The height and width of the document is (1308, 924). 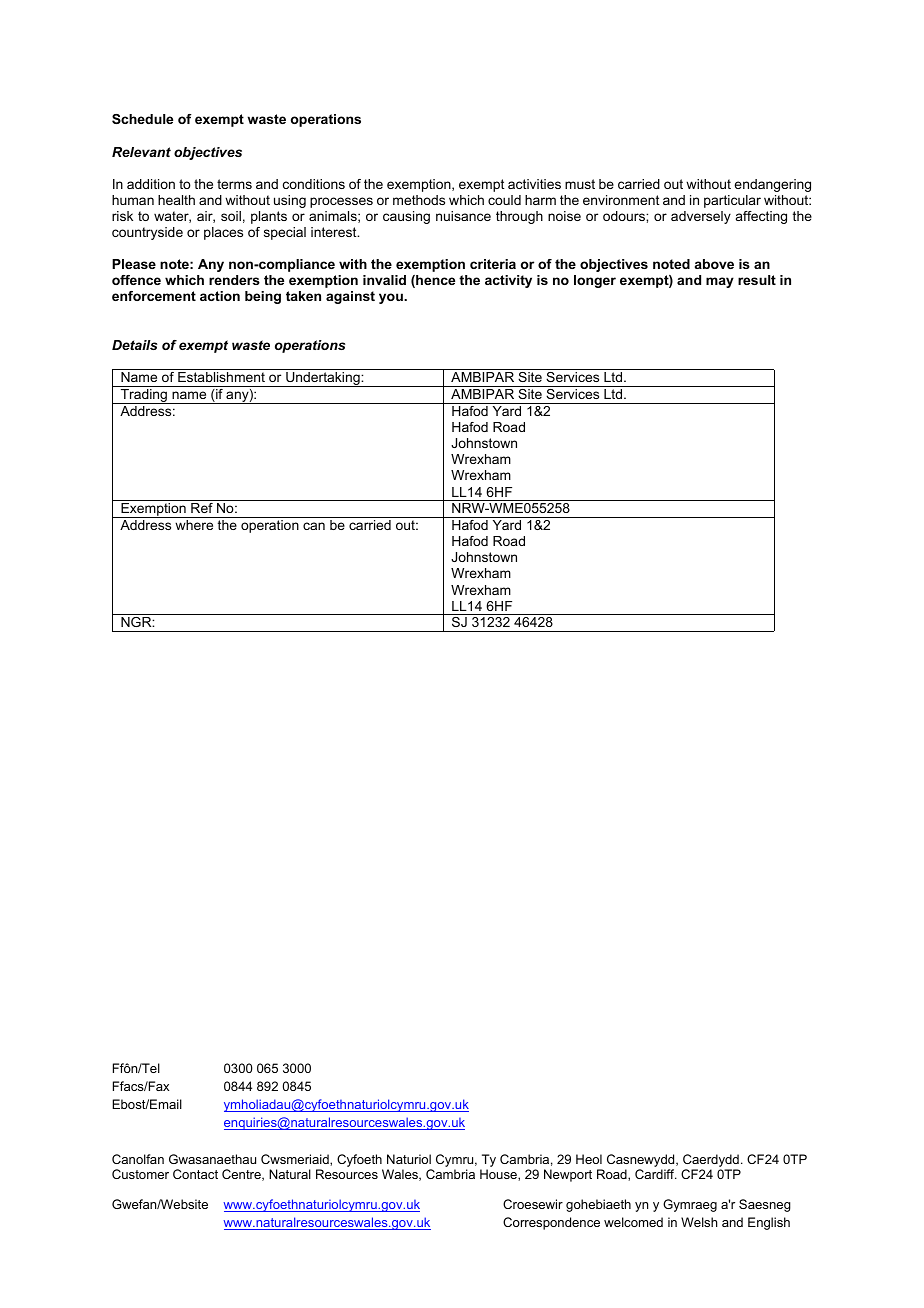 I want to click on may, so click(x=720, y=282).
